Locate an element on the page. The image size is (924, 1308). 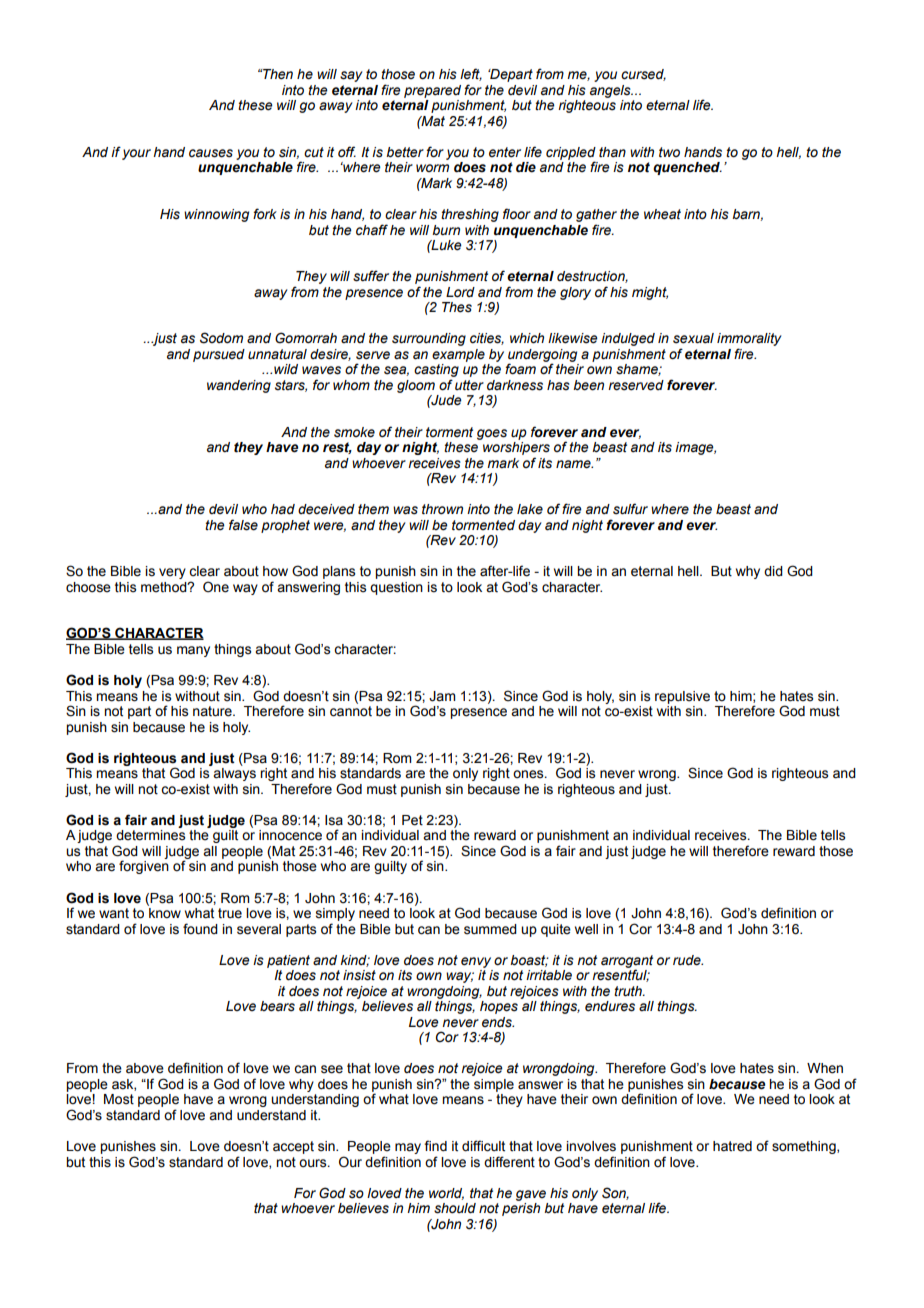
prepared is located at coordinates (432, 91).
